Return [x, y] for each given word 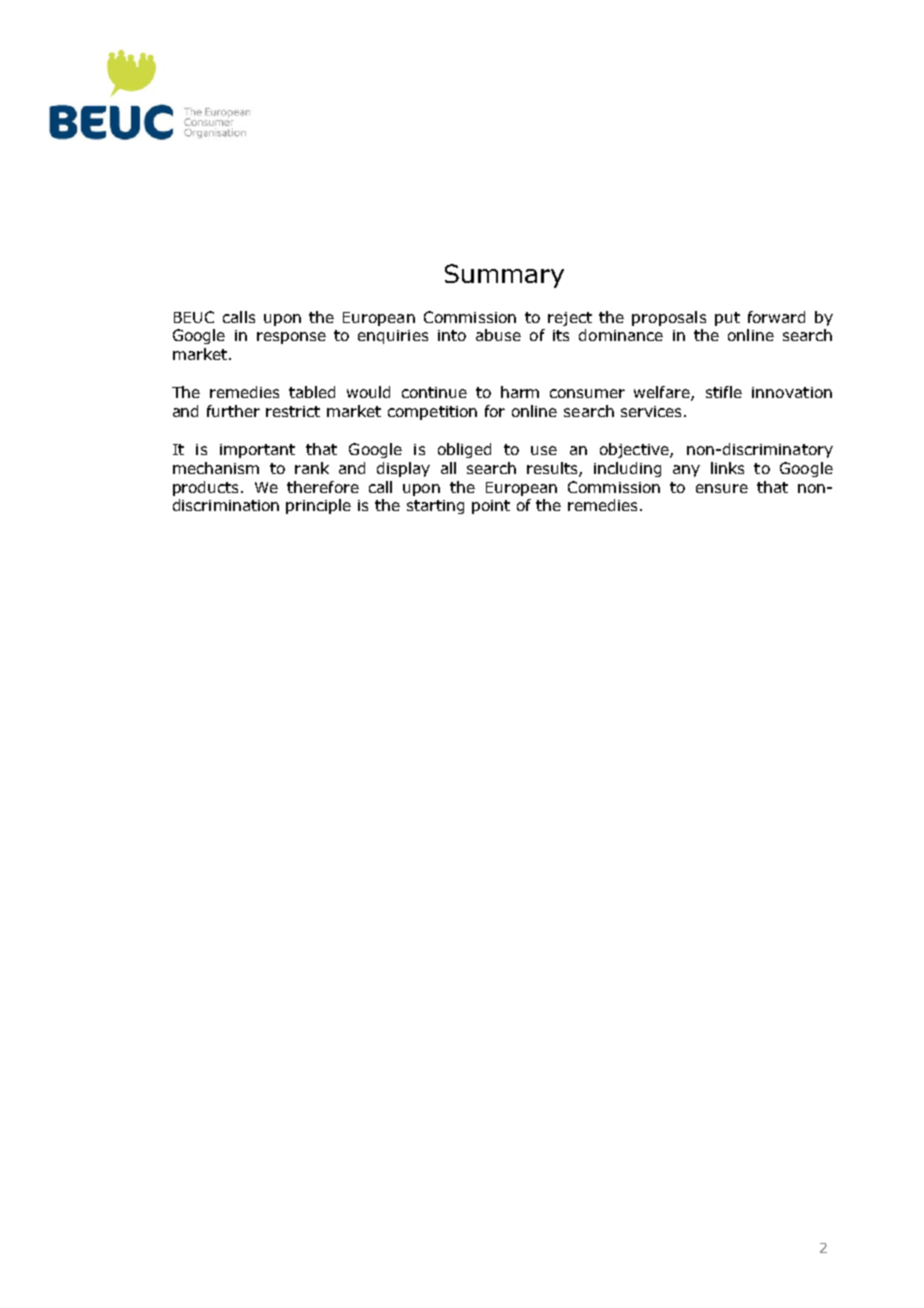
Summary [504, 276]
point [491, 507]
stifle [724, 392]
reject [570, 319]
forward [776, 317]
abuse [498, 335]
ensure [722, 488]
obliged [464, 450]
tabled [312, 392]
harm [520, 392]
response [291, 338]
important [257, 451]
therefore [323, 487]
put [727, 319]
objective [635, 450]
